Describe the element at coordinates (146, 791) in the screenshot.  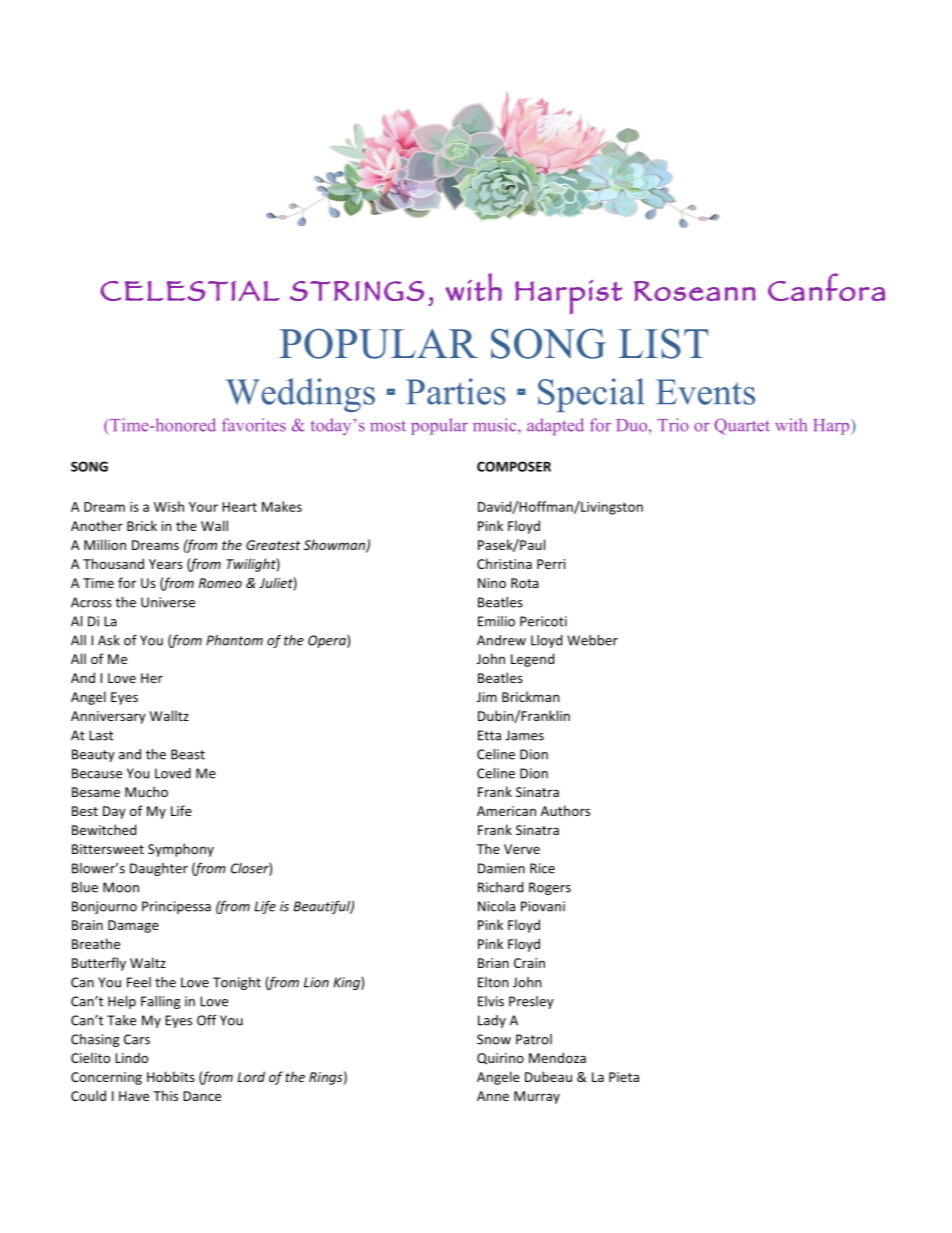
I see `Mucho` at that location.
